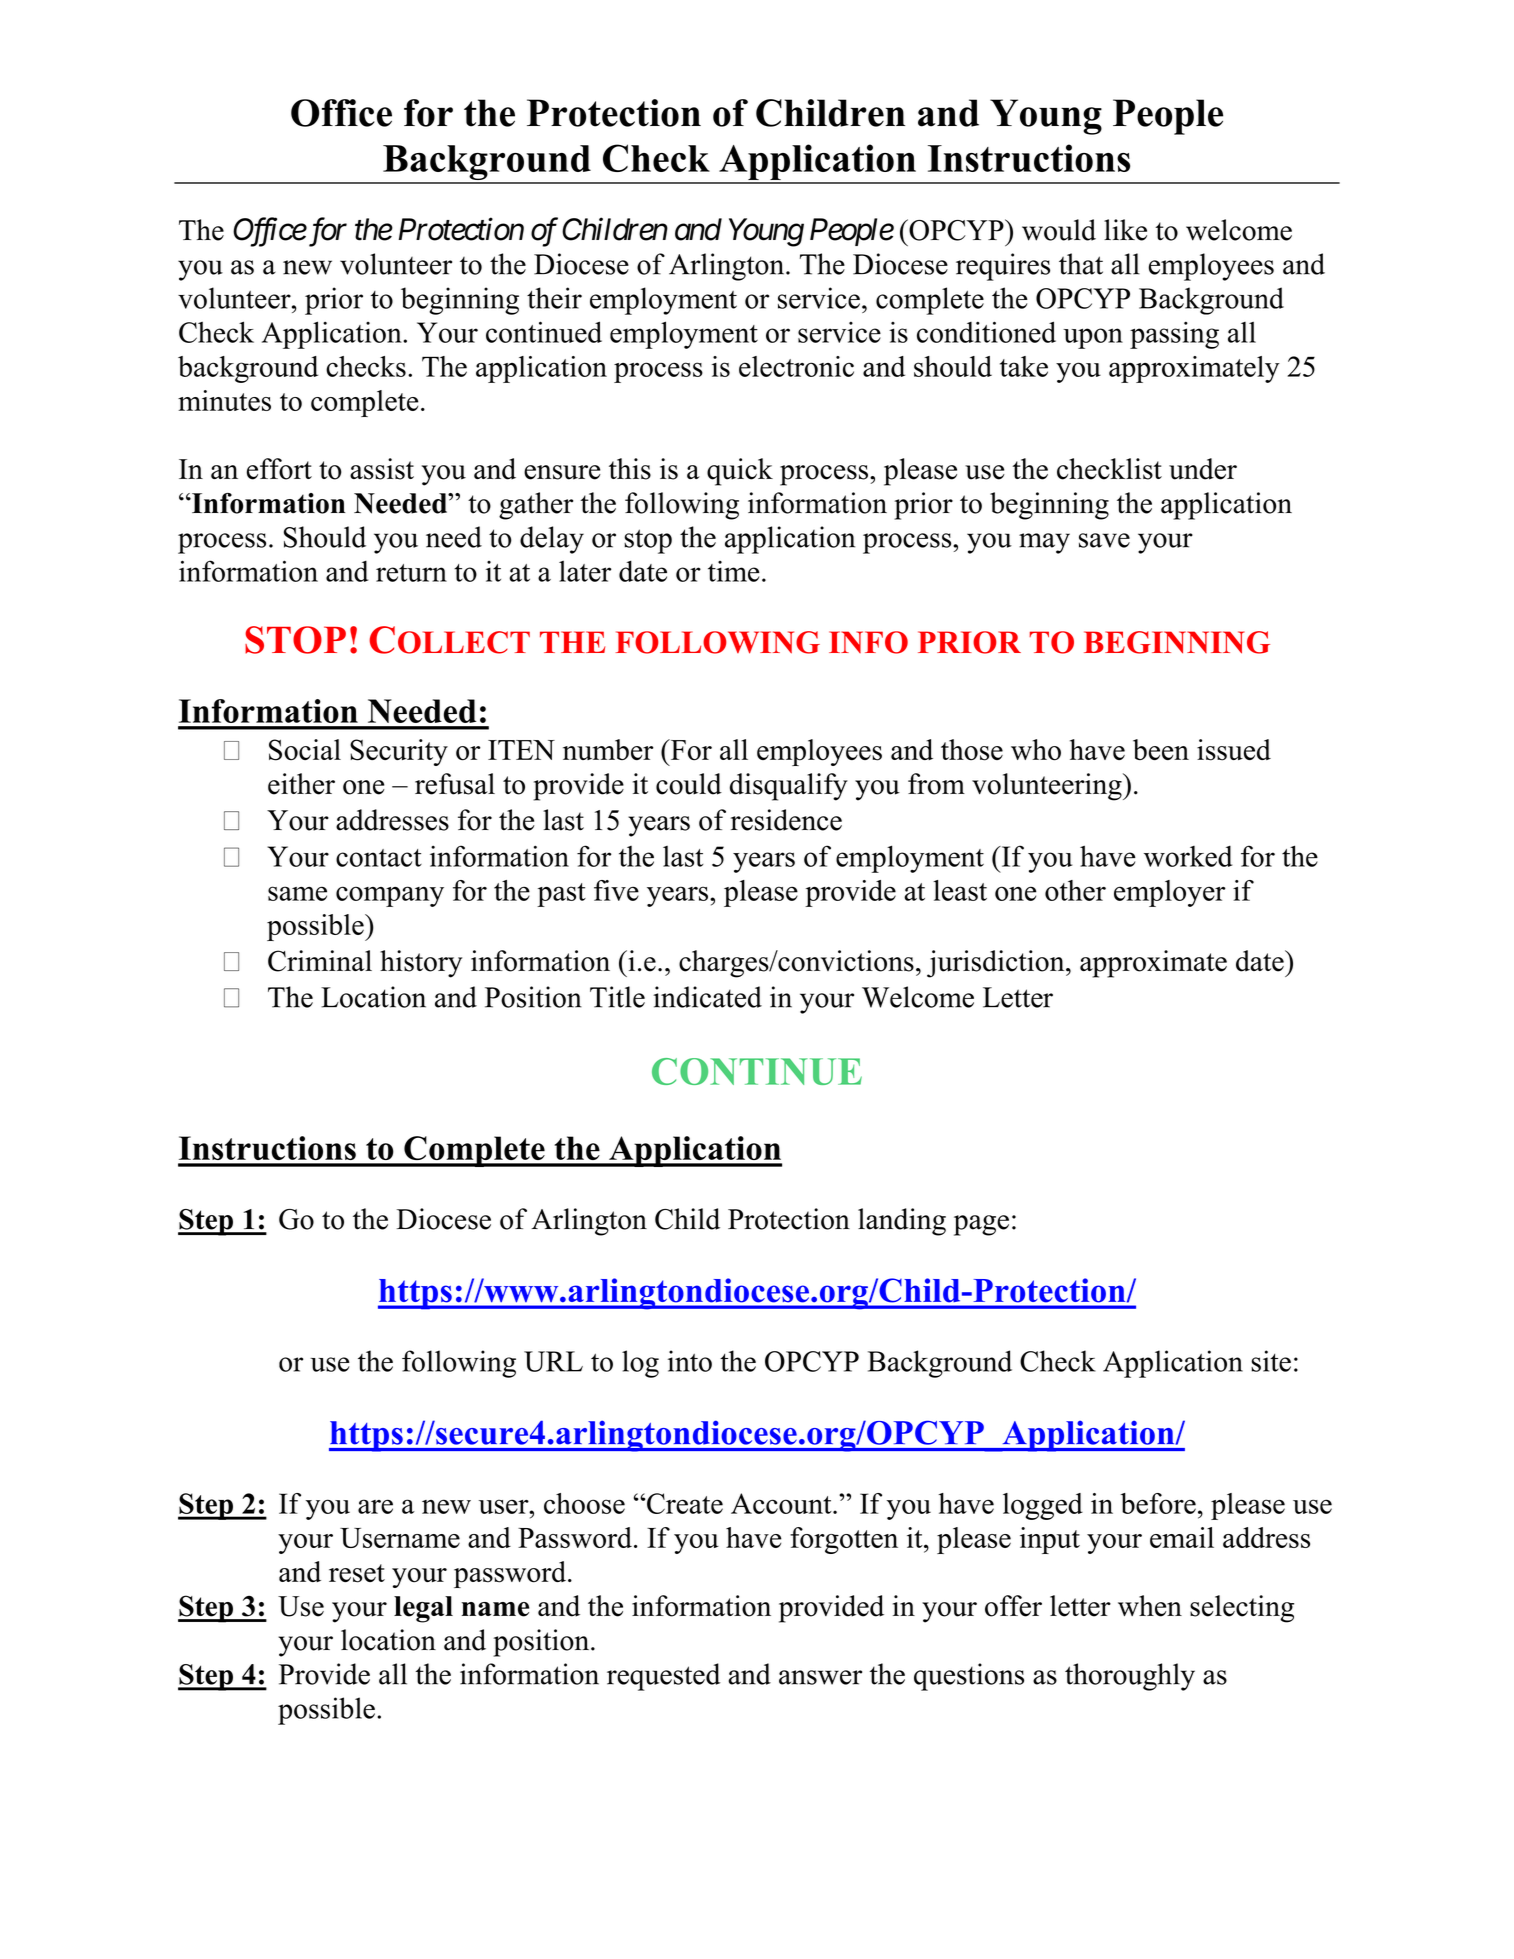 The image size is (1514, 1959). I want to click on into, so click(690, 1361).
